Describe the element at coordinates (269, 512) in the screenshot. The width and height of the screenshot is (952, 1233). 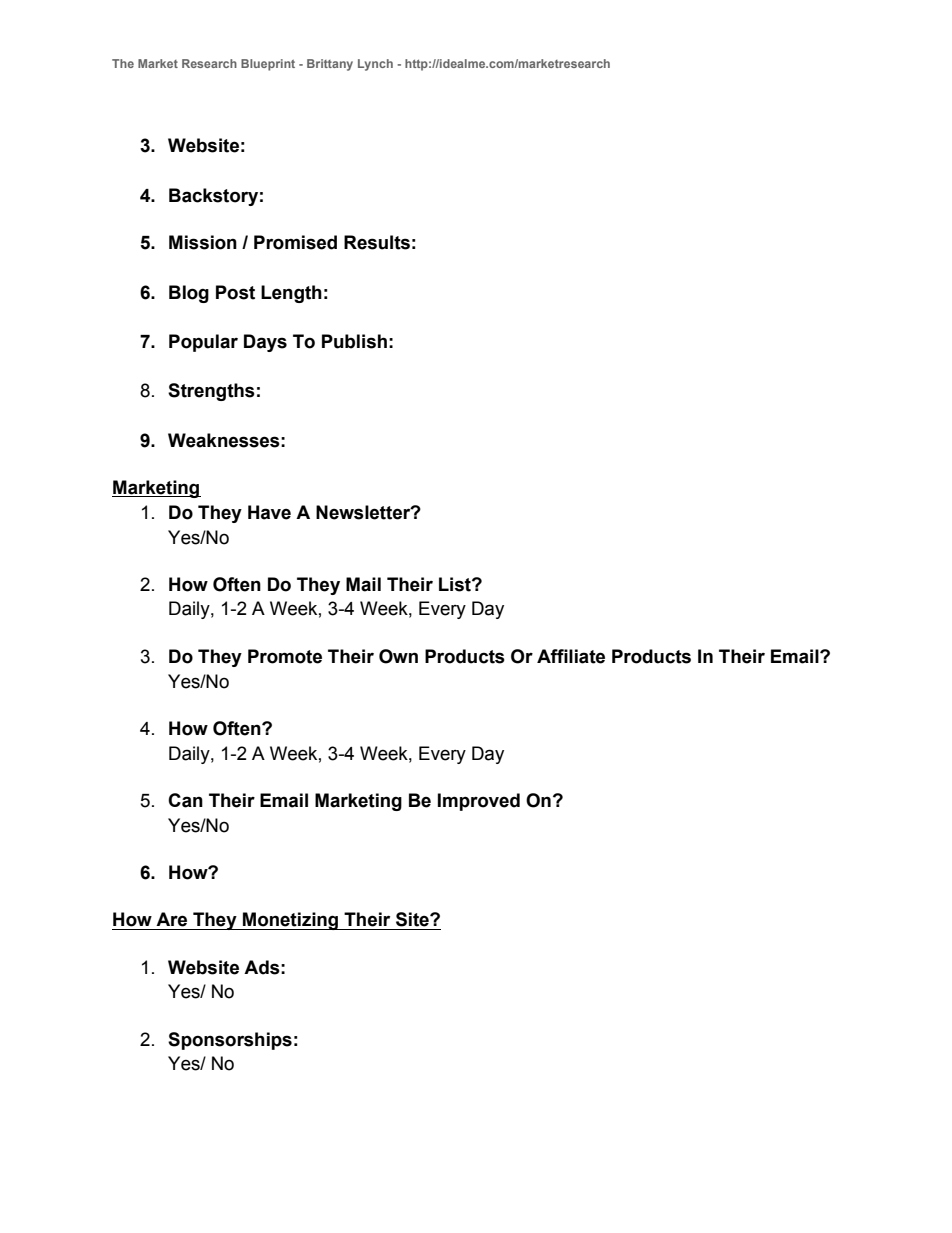
I see `Have` at that location.
